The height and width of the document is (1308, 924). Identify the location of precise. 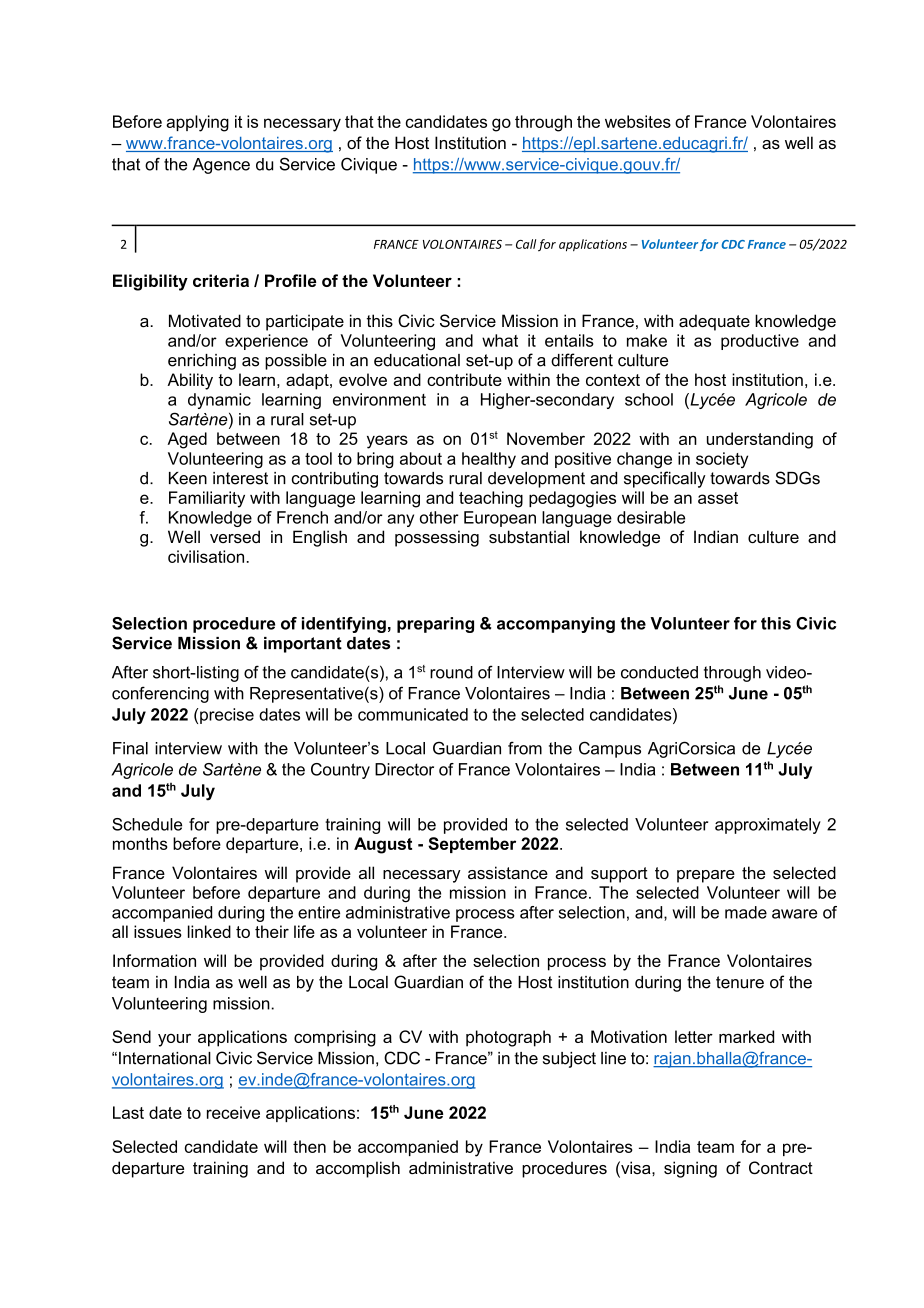
(227, 716).
